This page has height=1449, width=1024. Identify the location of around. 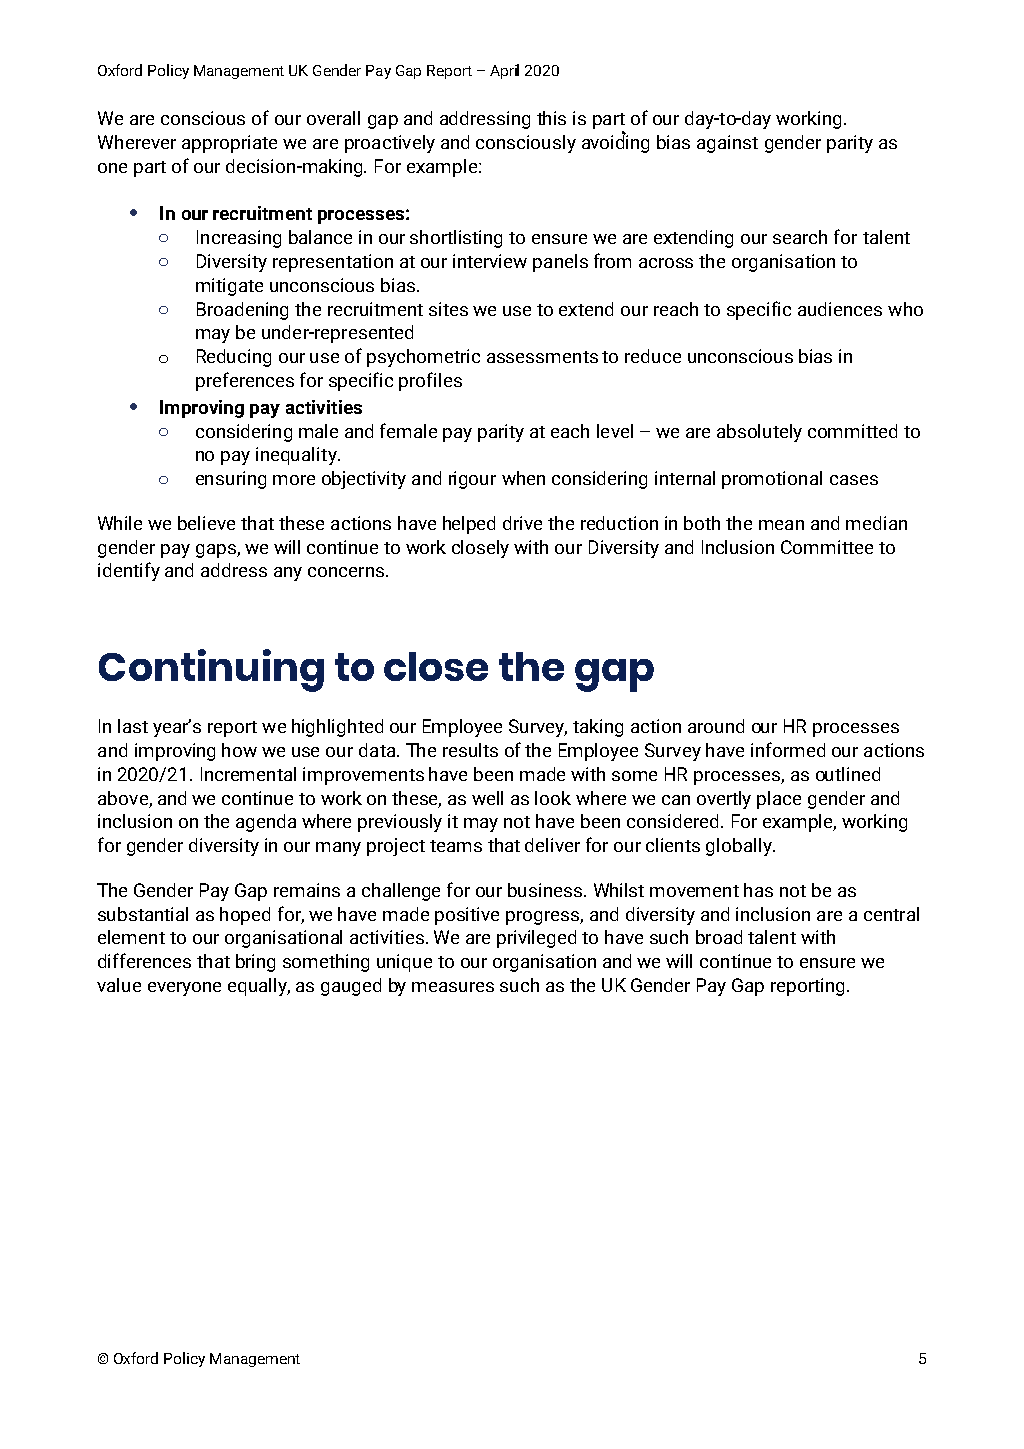
(716, 726).
